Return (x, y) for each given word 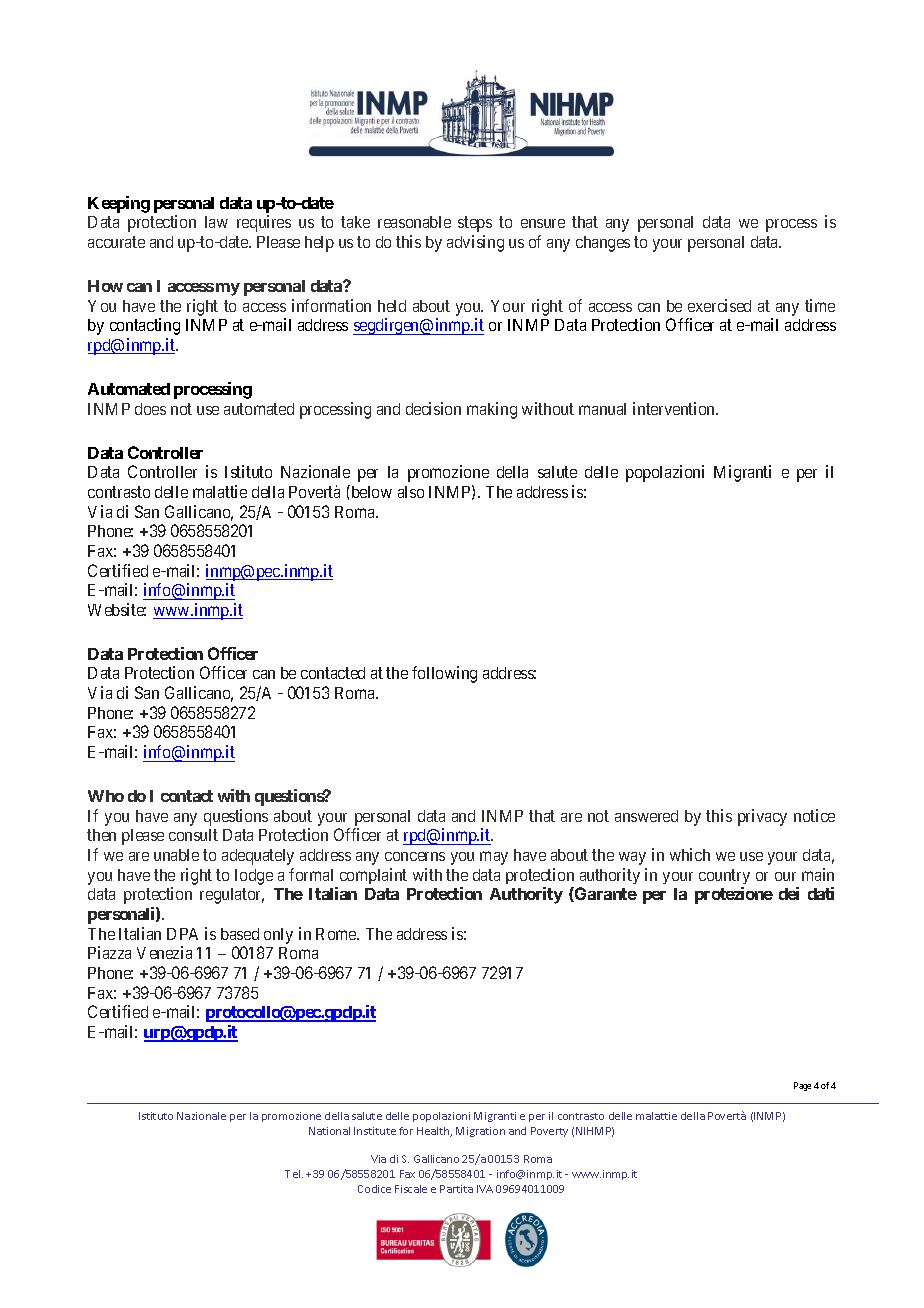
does (150, 409)
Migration (480, 1132)
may (494, 858)
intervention (675, 408)
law (216, 222)
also (411, 492)
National (329, 1131)
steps (475, 224)
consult (193, 835)
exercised (719, 305)
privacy (762, 817)
